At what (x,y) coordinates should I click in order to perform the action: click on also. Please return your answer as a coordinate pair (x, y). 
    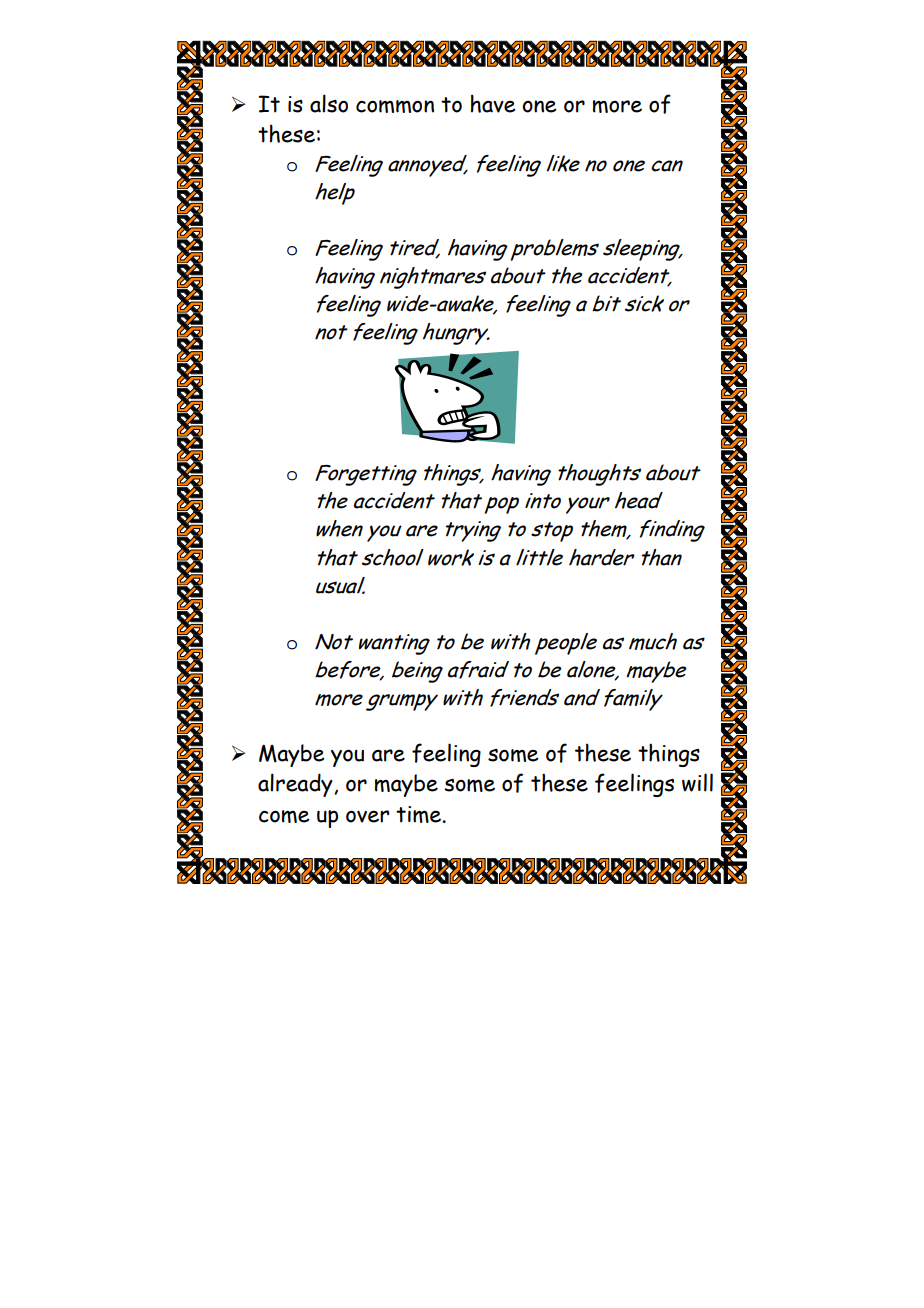
    Looking at the image, I should click on (329, 103).
